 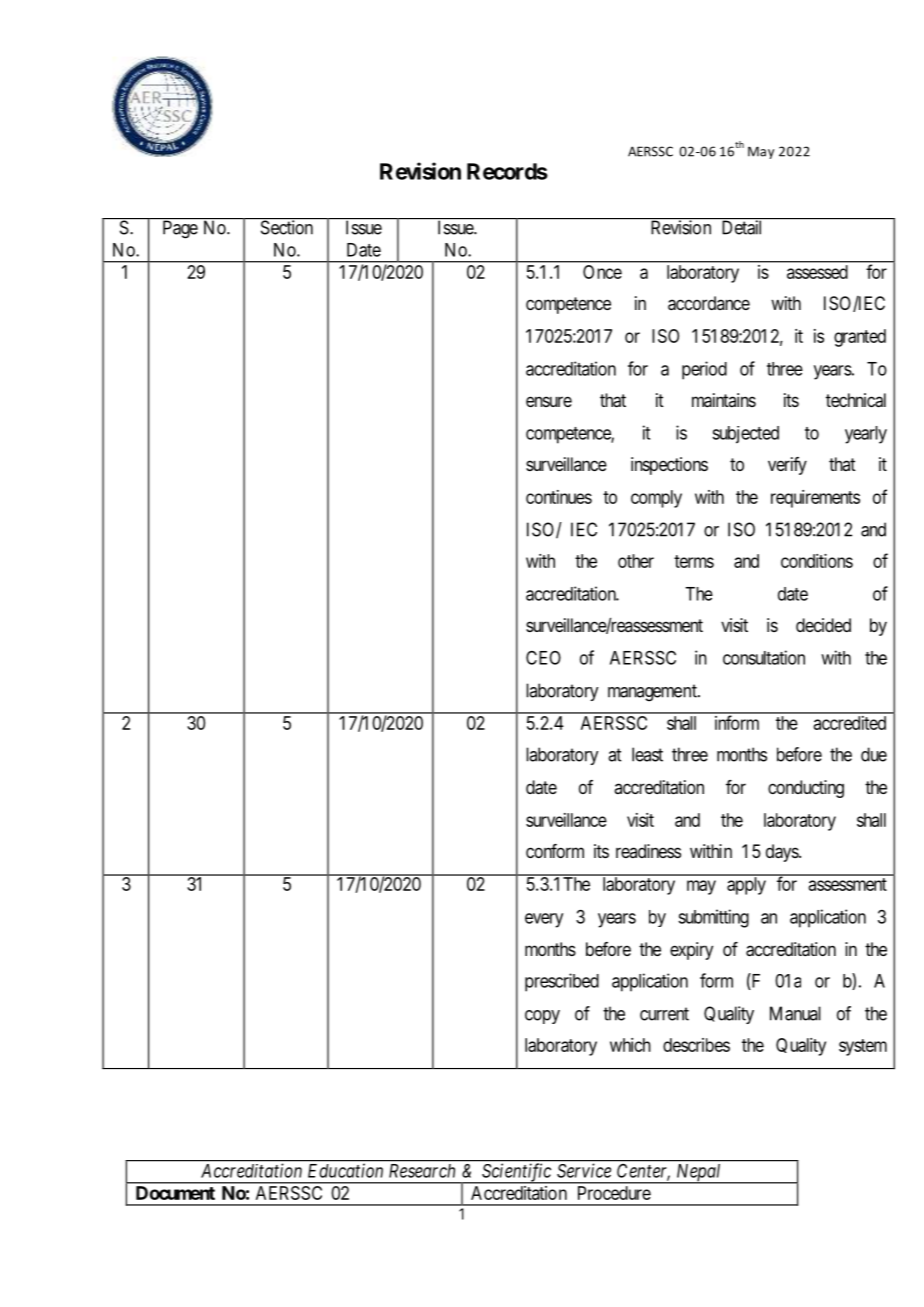 I want to click on Section, so click(x=287, y=227).
